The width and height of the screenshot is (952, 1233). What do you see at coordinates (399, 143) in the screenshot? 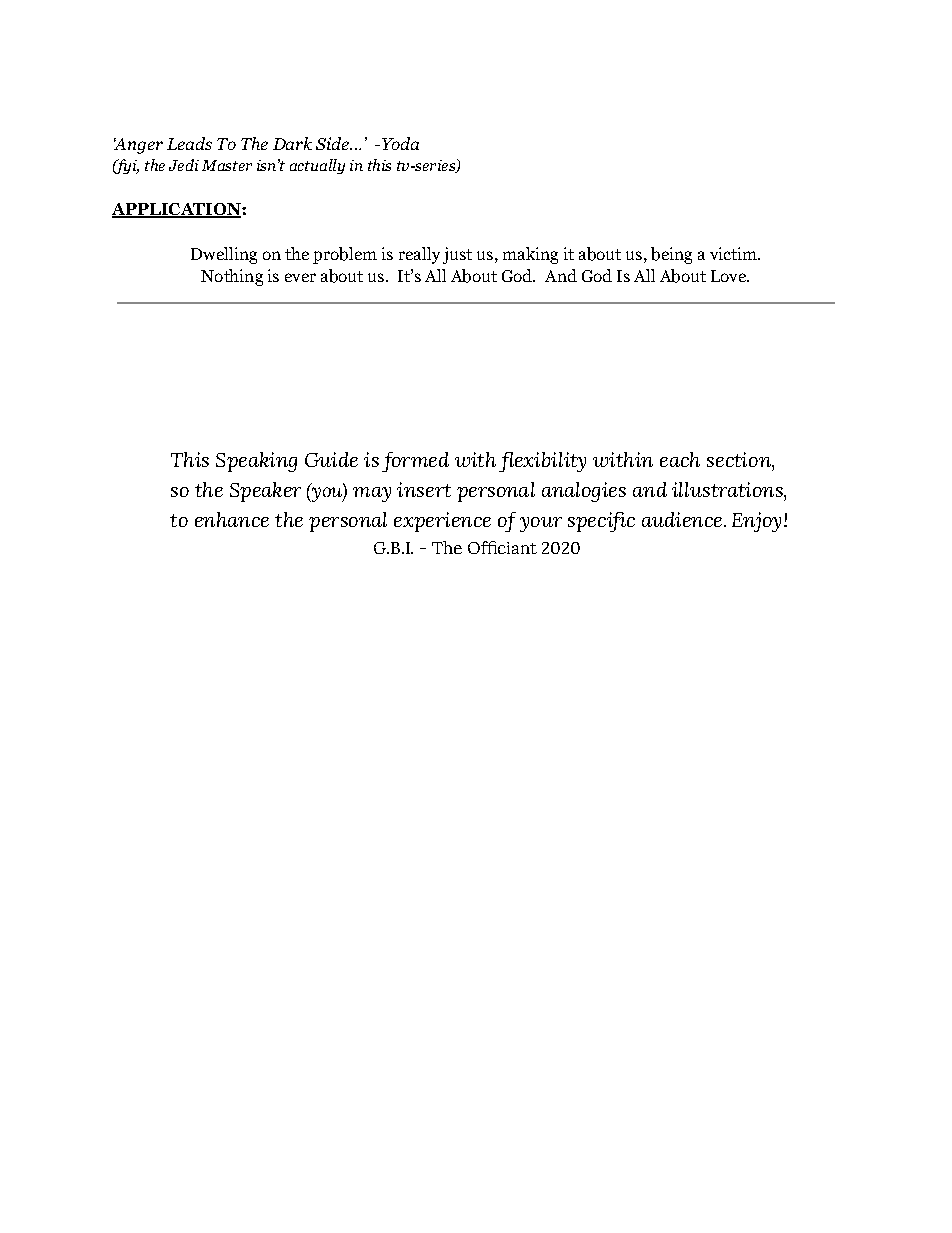
I see `Yoda` at bounding box center [399, 143].
